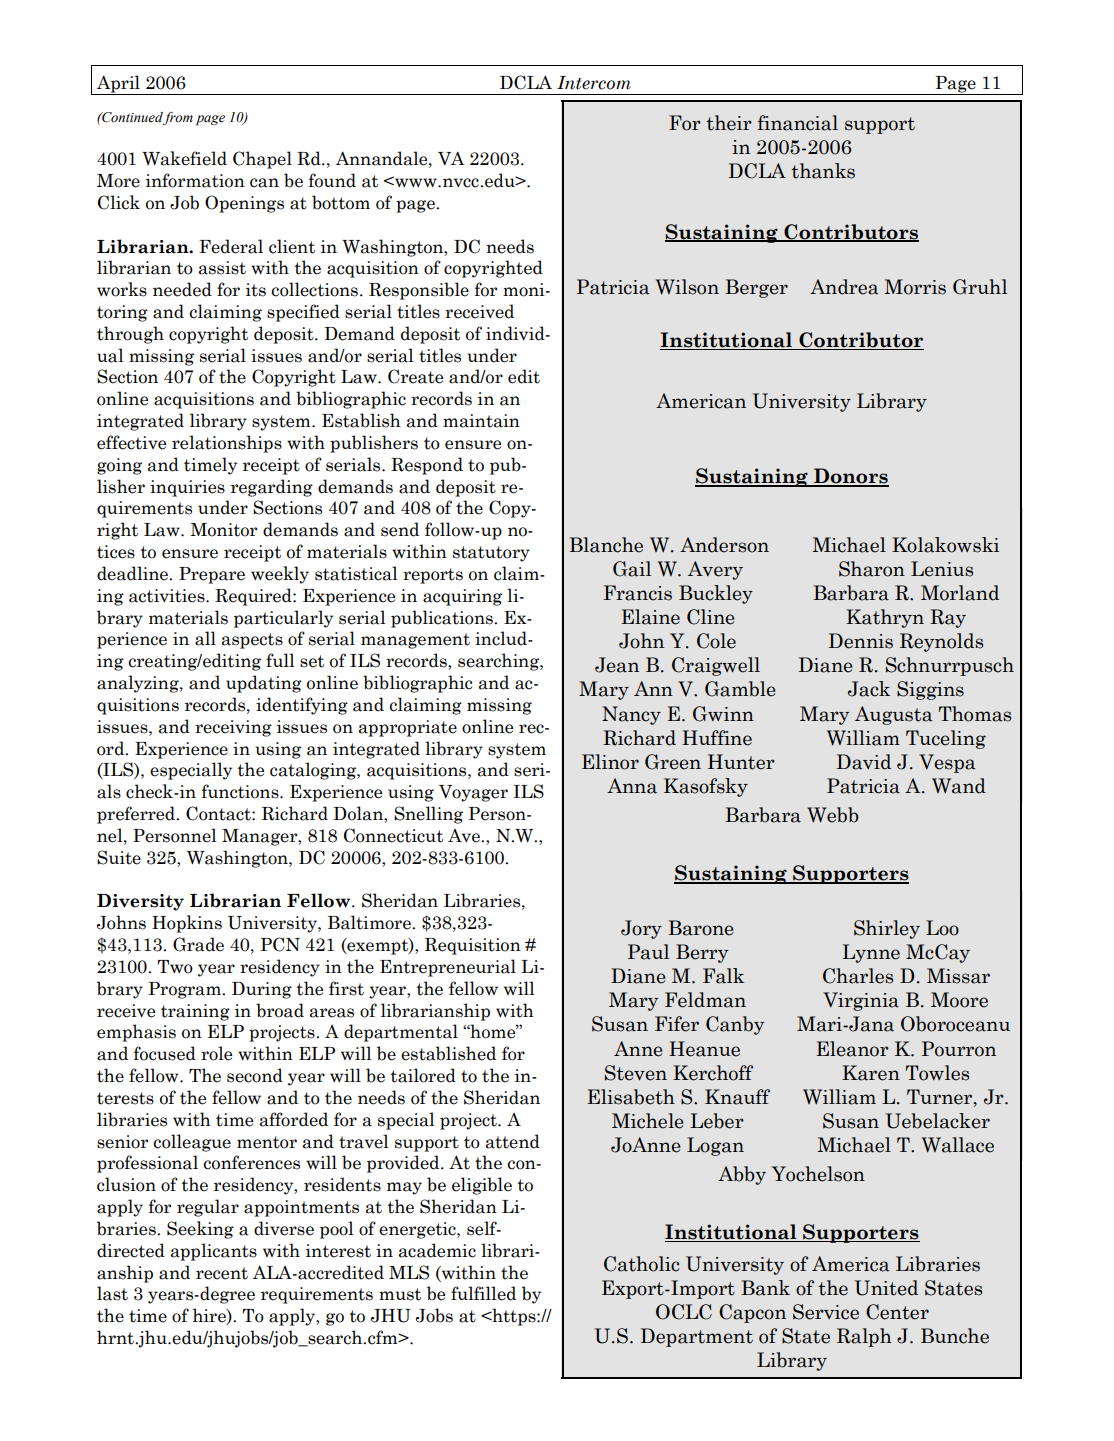  Describe the element at coordinates (594, 83) in the screenshot. I see `Intercom` at that location.
